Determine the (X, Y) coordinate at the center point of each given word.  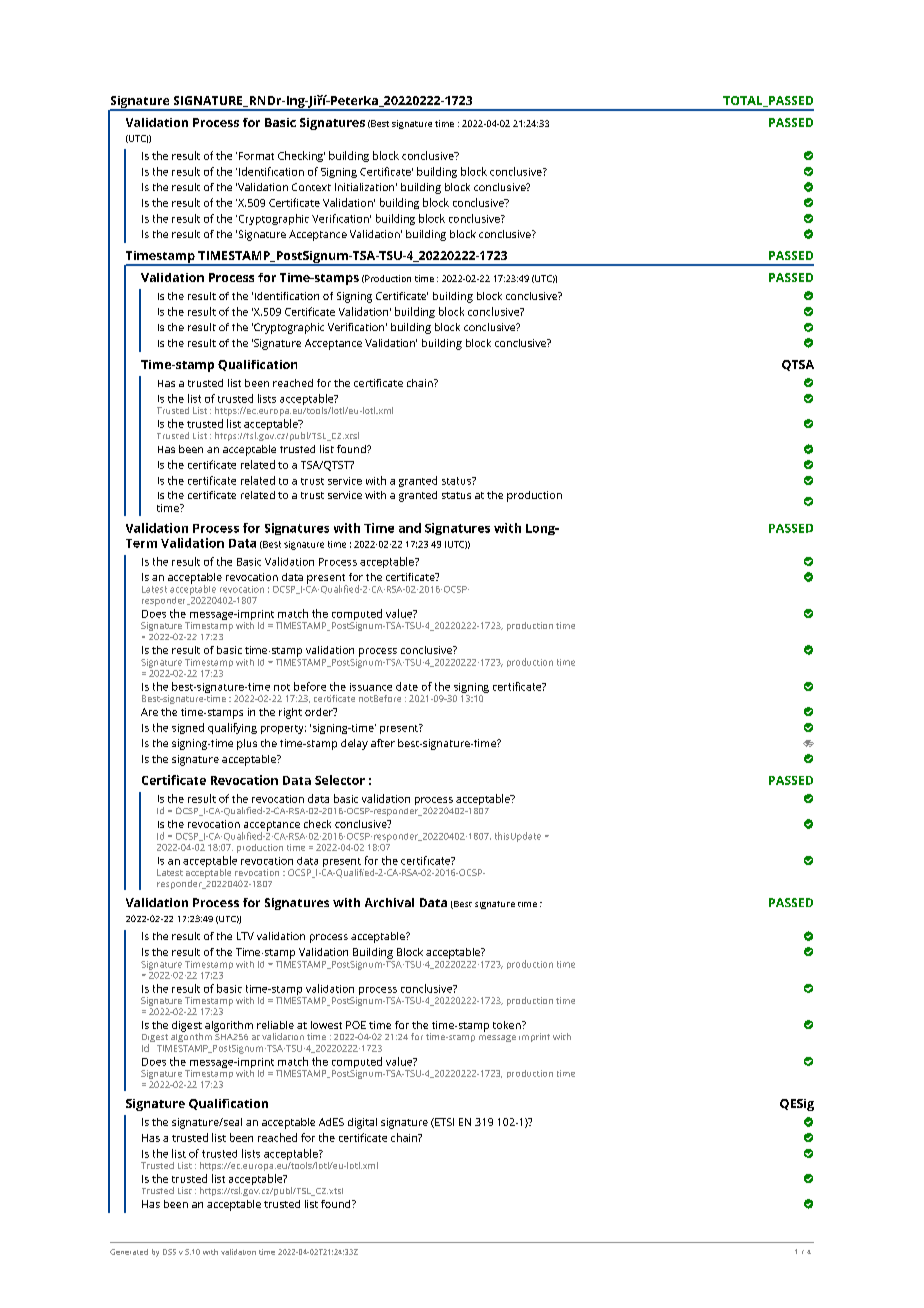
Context (311, 187)
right (290, 713)
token (508, 1025)
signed (188, 728)
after (383, 743)
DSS (169, 1252)
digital (362, 1123)
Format (256, 156)
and (410, 528)
